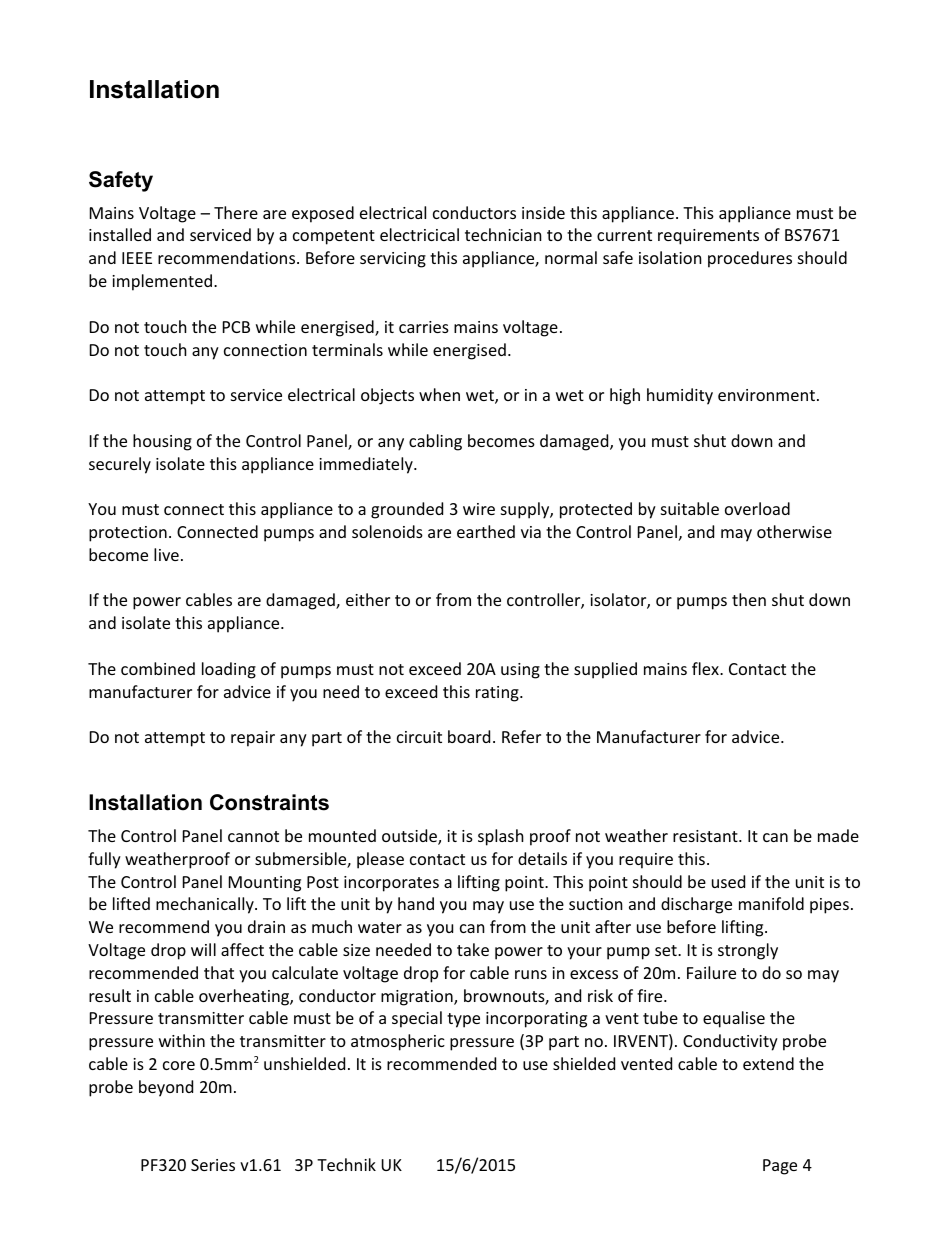 The height and width of the image is (1233, 952). Describe the element at coordinates (253, 836) in the image. I see `cannot` at that location.
